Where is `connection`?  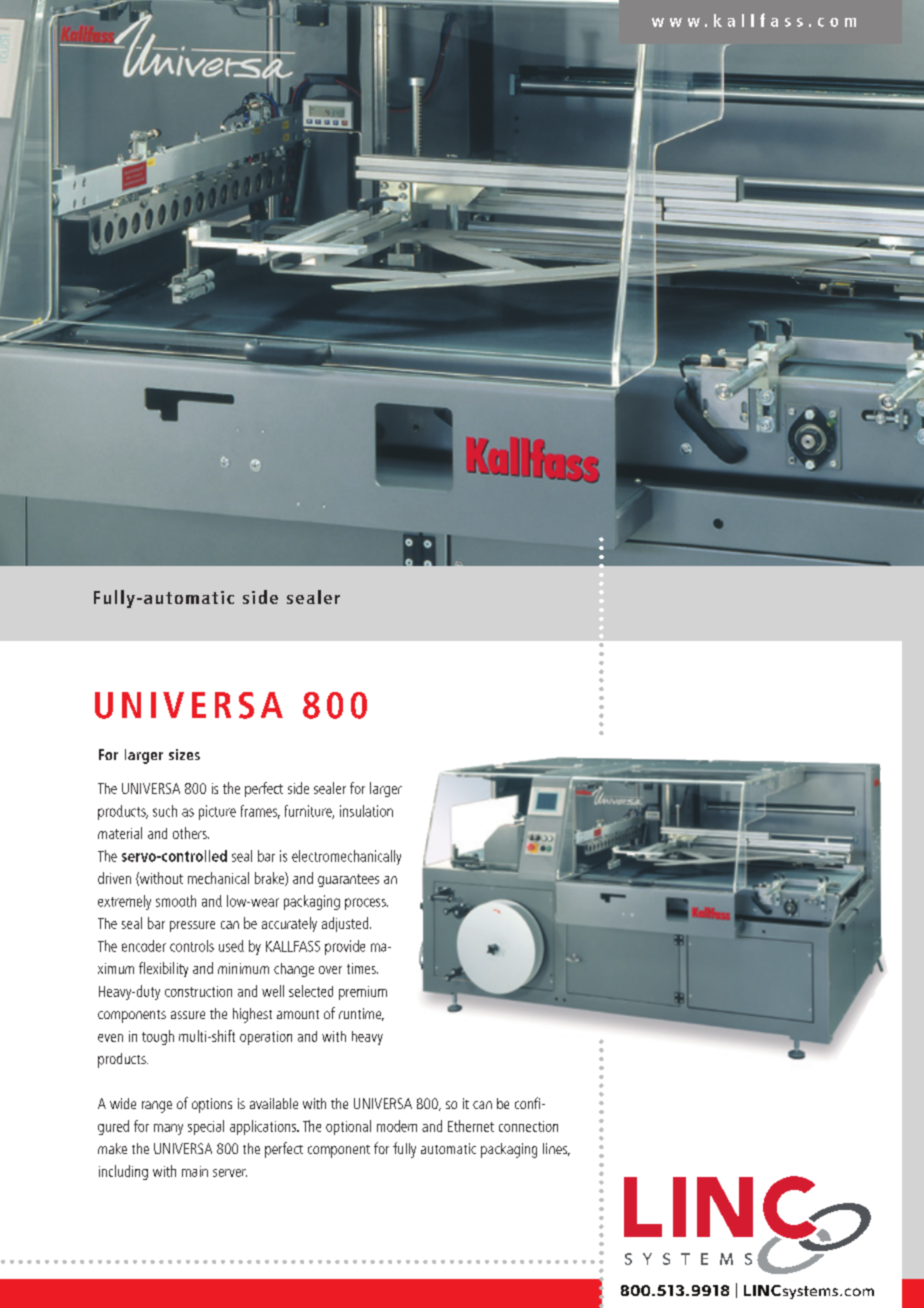
connection is located at coordinates (528, 1126).
